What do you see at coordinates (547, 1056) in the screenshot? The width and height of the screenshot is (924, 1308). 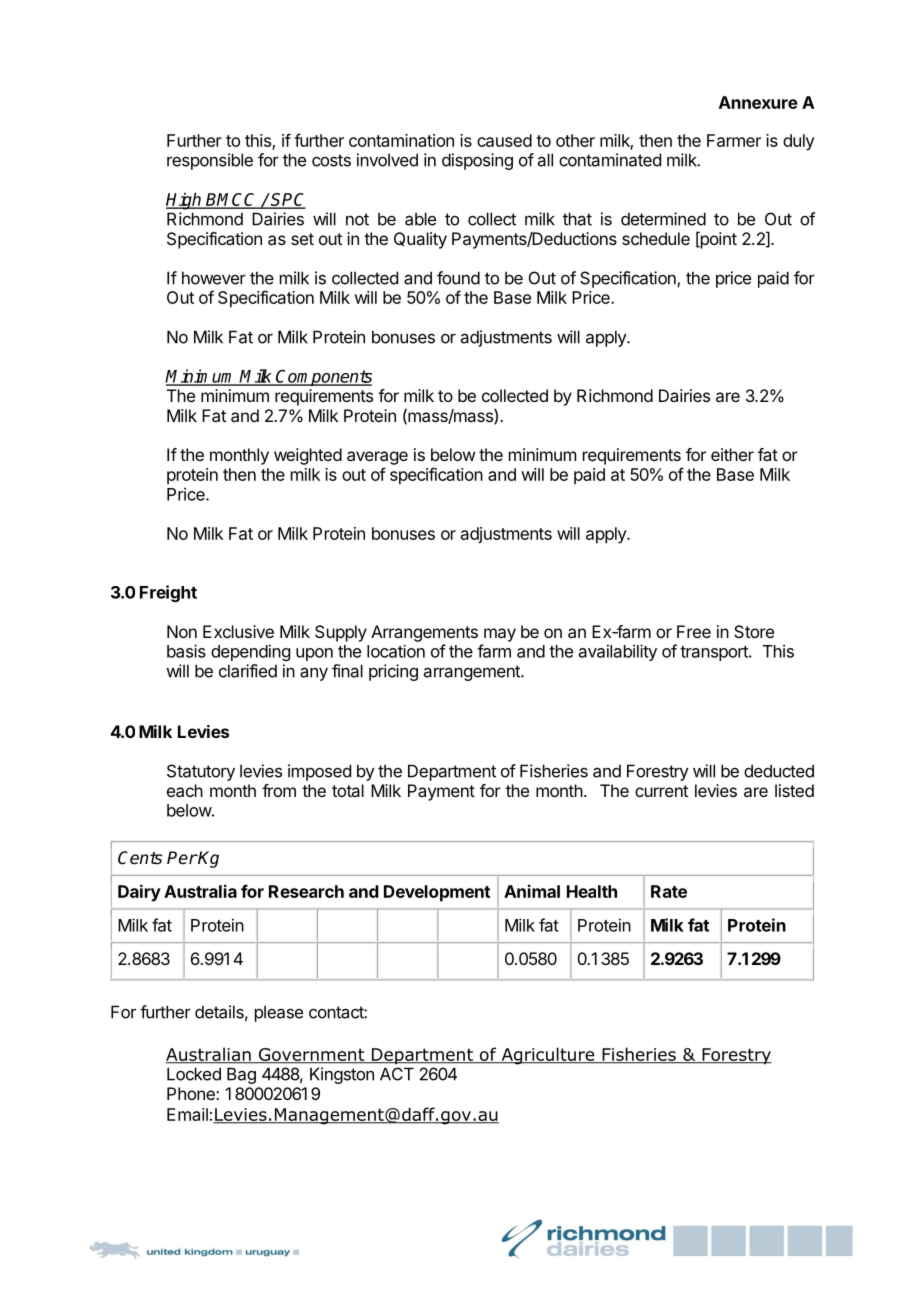 I see `Agriculture` at bounding box center [547, 1056].
